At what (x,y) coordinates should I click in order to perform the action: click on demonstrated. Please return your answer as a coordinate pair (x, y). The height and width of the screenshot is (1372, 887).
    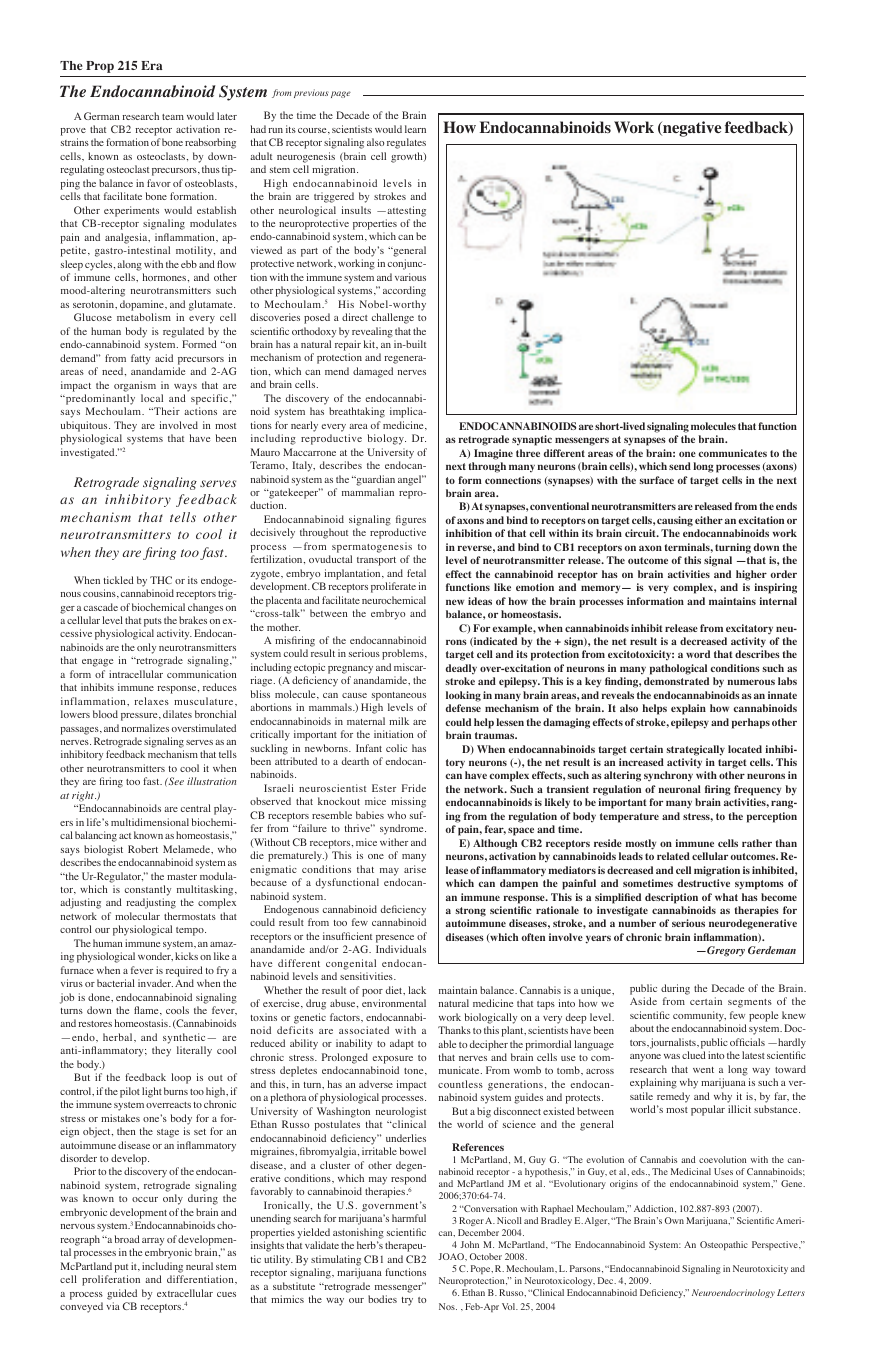
    Looking at the image, I should click on (676, 681).
